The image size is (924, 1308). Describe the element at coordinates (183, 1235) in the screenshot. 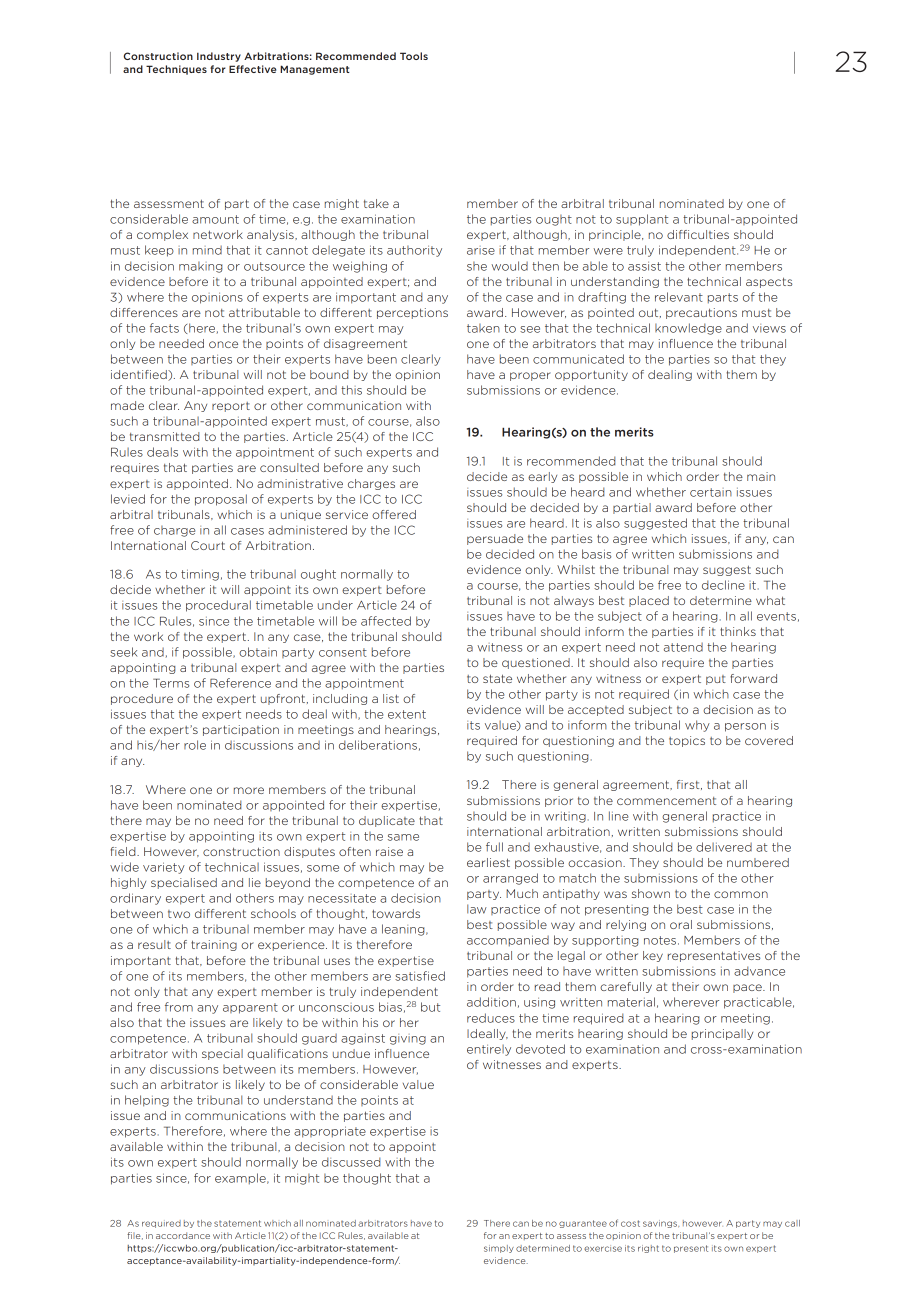

I see `accordance` at that location.
